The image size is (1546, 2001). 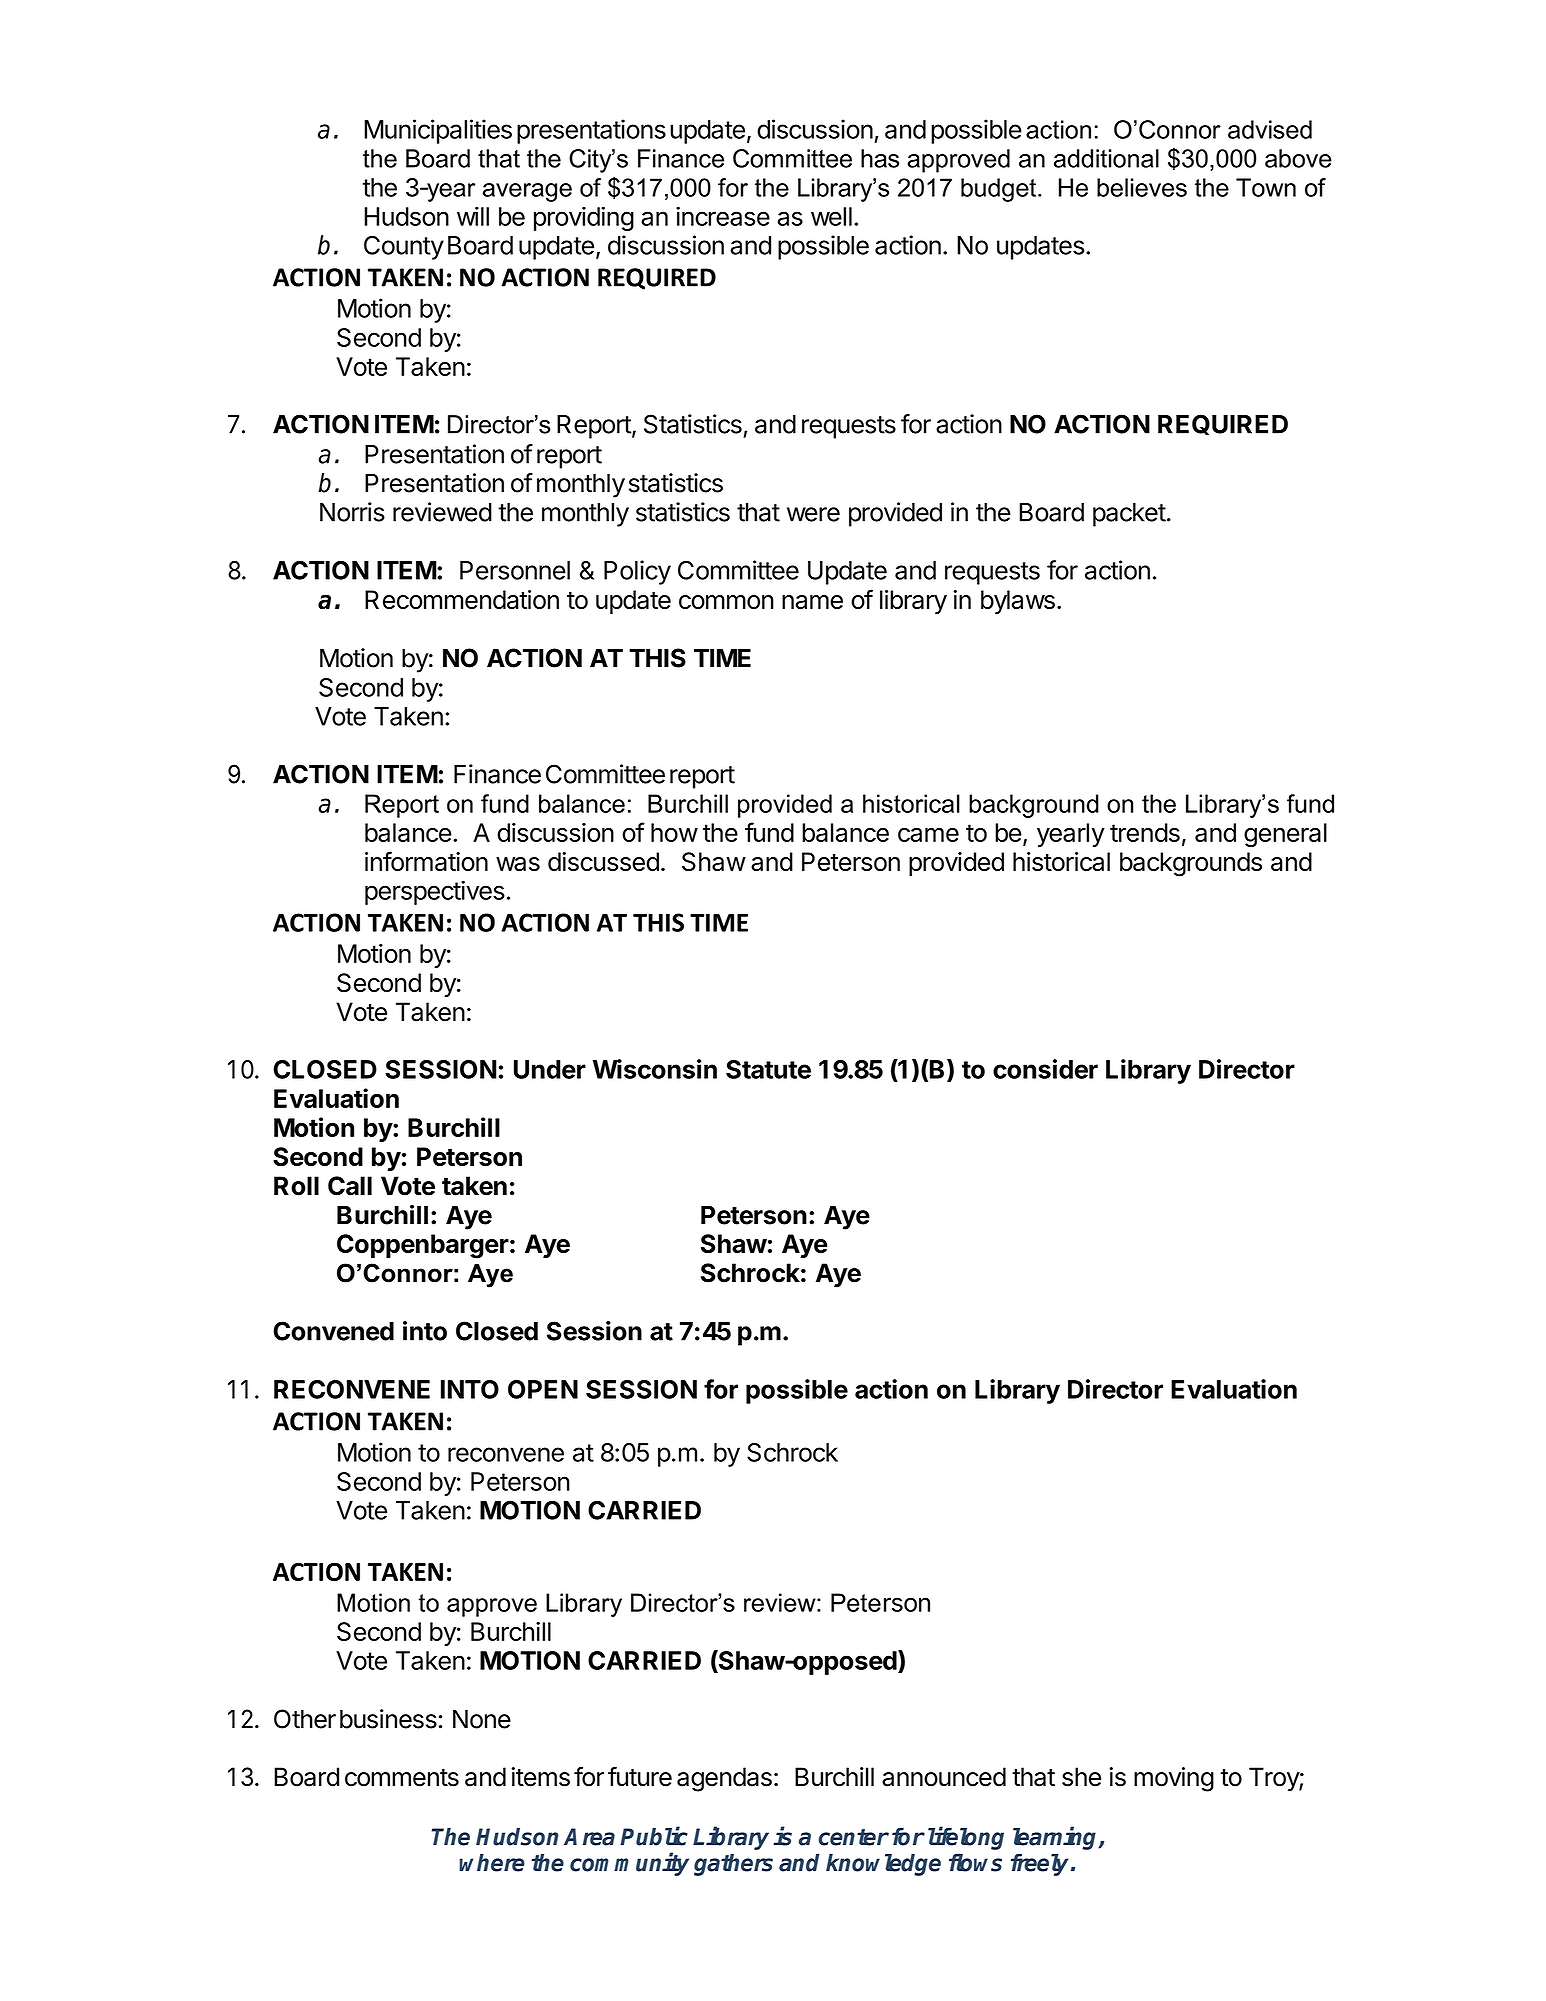 What do you see at coordinates (435, 892) in the screenshot?
I see `perspectives` at bounding box center [435, 892].
